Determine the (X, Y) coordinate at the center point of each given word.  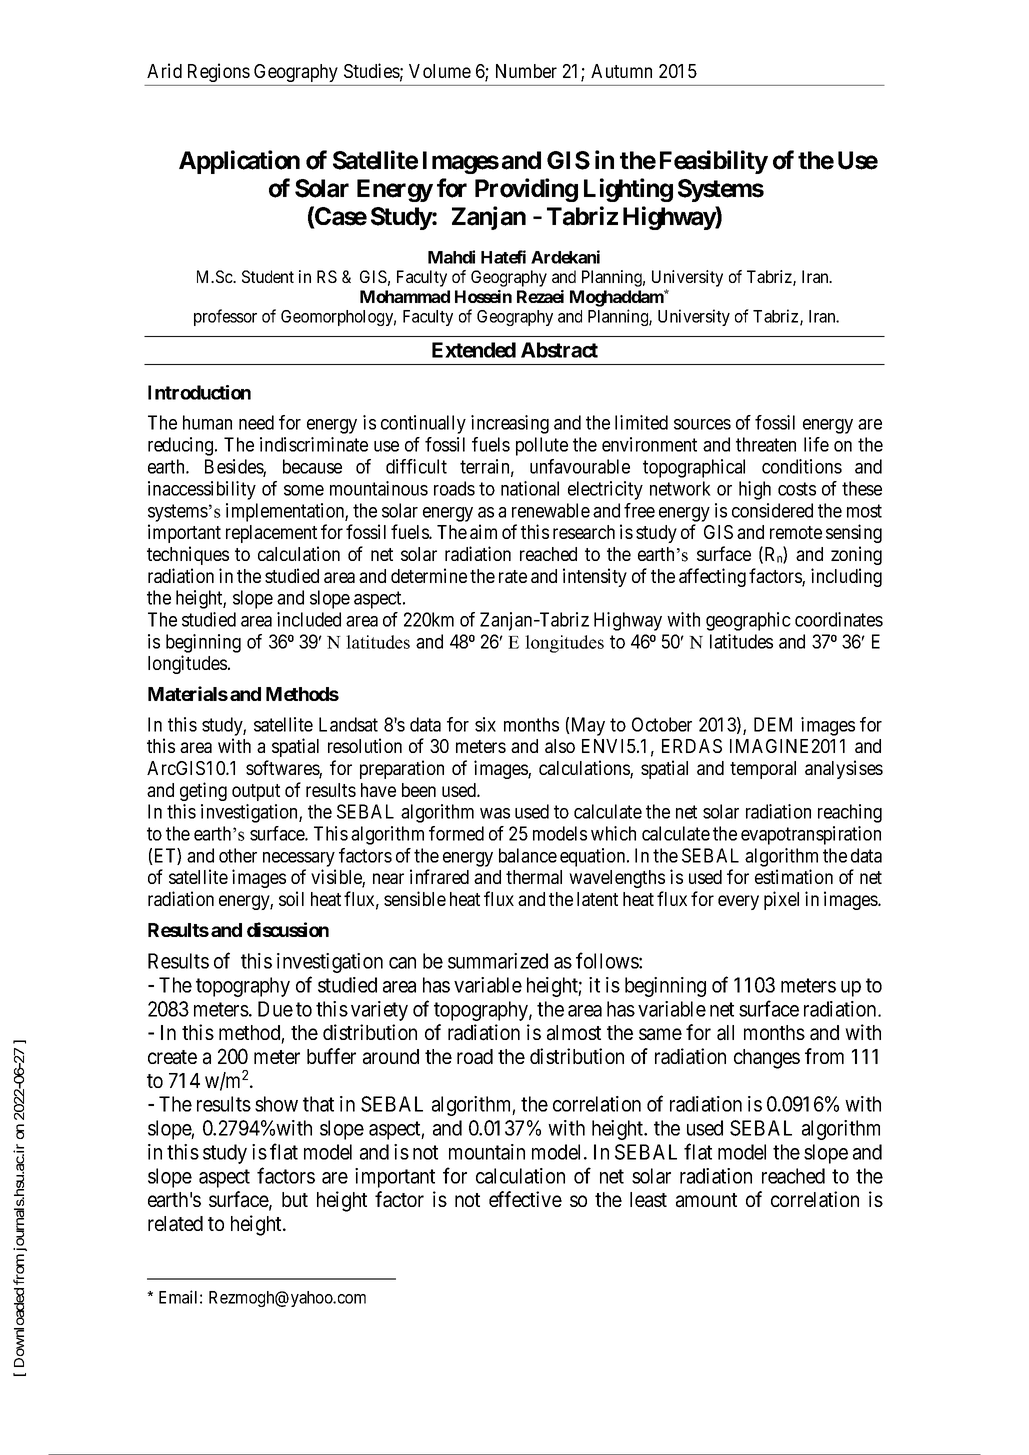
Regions (219, 72)
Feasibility (714, 162)
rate (513, 576)
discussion (288, 929)
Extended (474, 350)
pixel (781, 900)
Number (526, 71)
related (175, 1224)
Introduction (199, 392)
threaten (766, 444)
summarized (498, 961)
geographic (748, 621)
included (309, 619)
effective (525, 1199)
